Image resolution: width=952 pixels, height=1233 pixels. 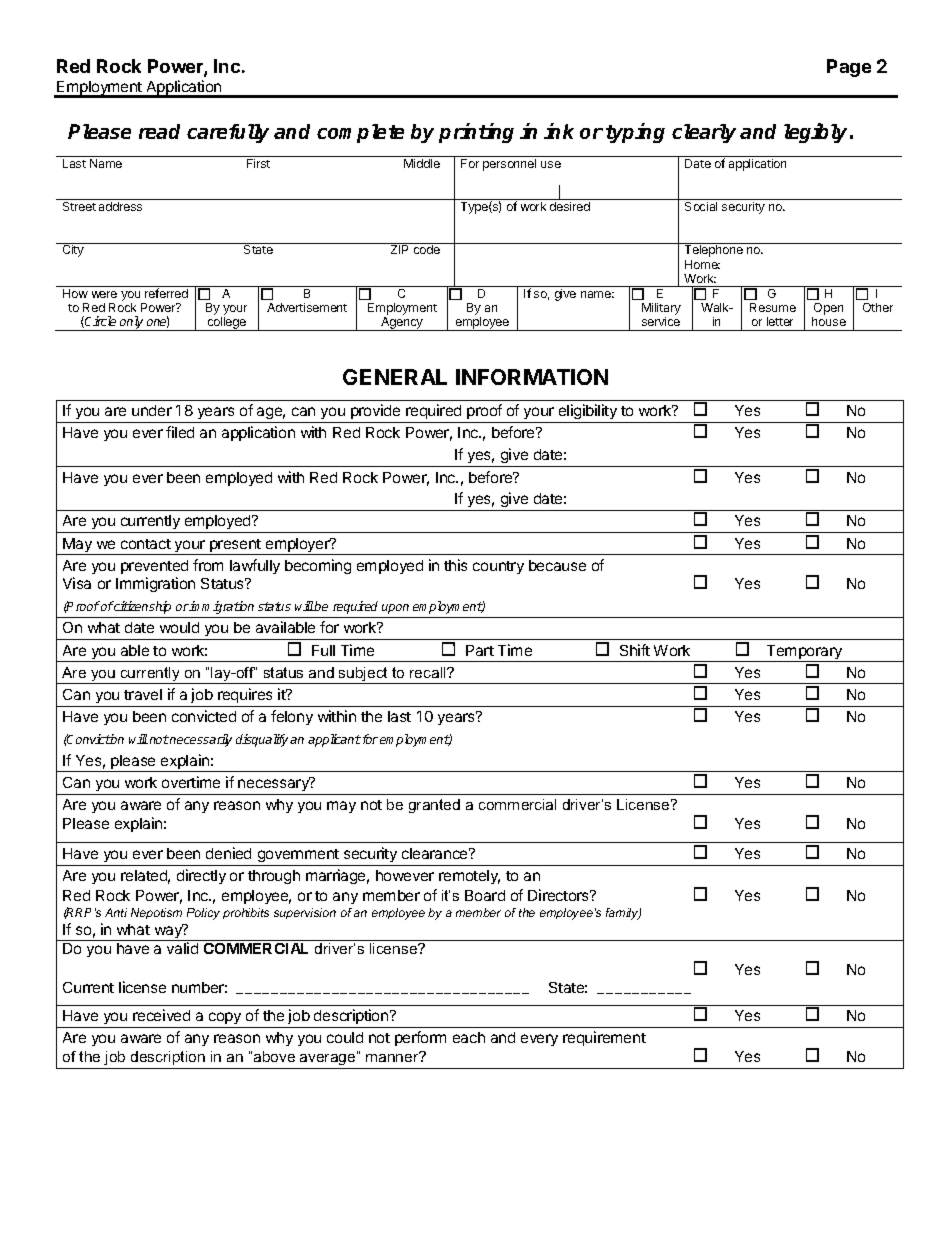 What do you see at coordinates (132, 323) in the screenshot?
I see `only` at bounding box center [132, 323].
